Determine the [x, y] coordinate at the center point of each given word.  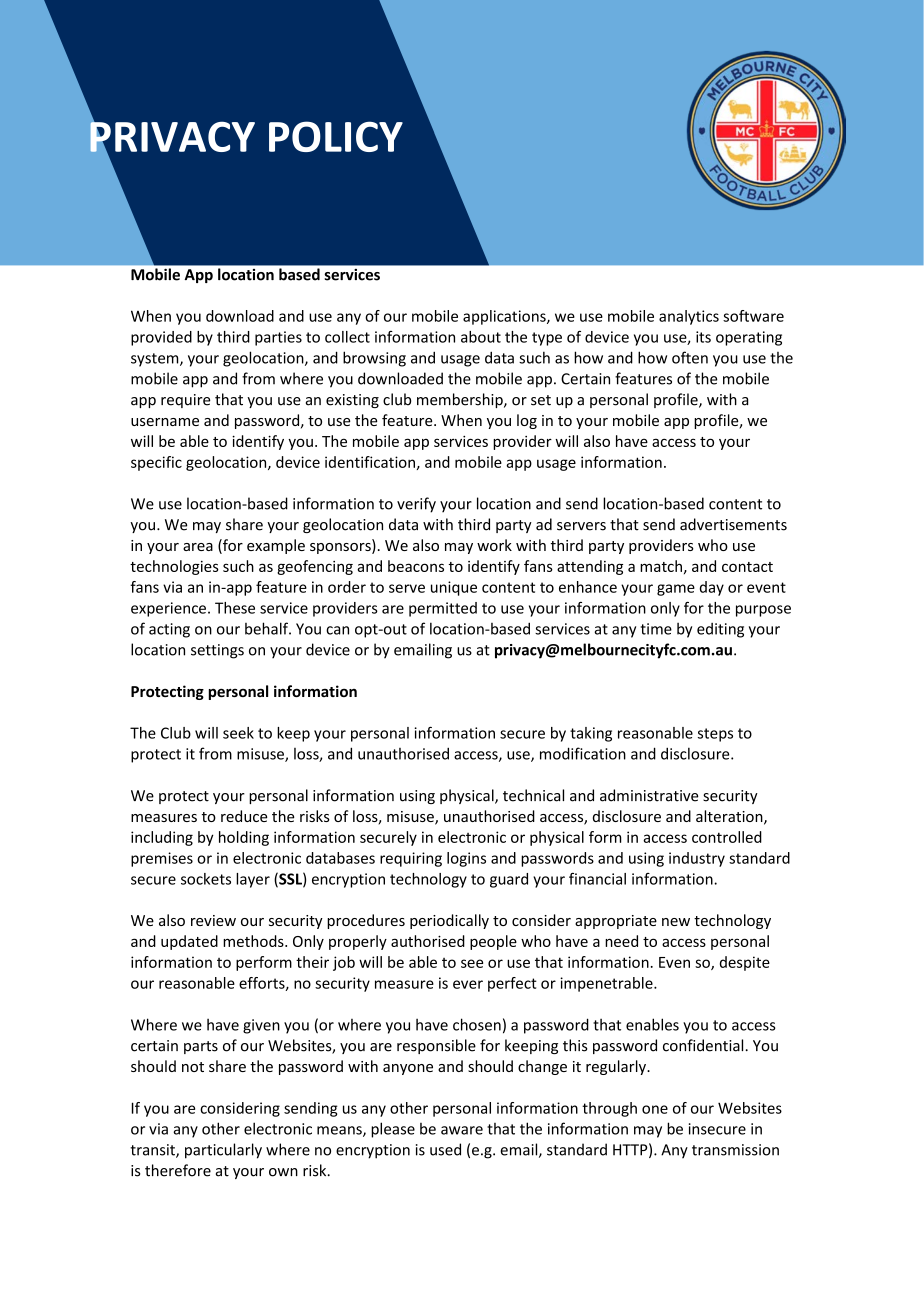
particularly [223, 1151]
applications [505, 317]
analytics [689, 317]
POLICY [336, 136]
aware [462, 1130]
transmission [735, 1150]
